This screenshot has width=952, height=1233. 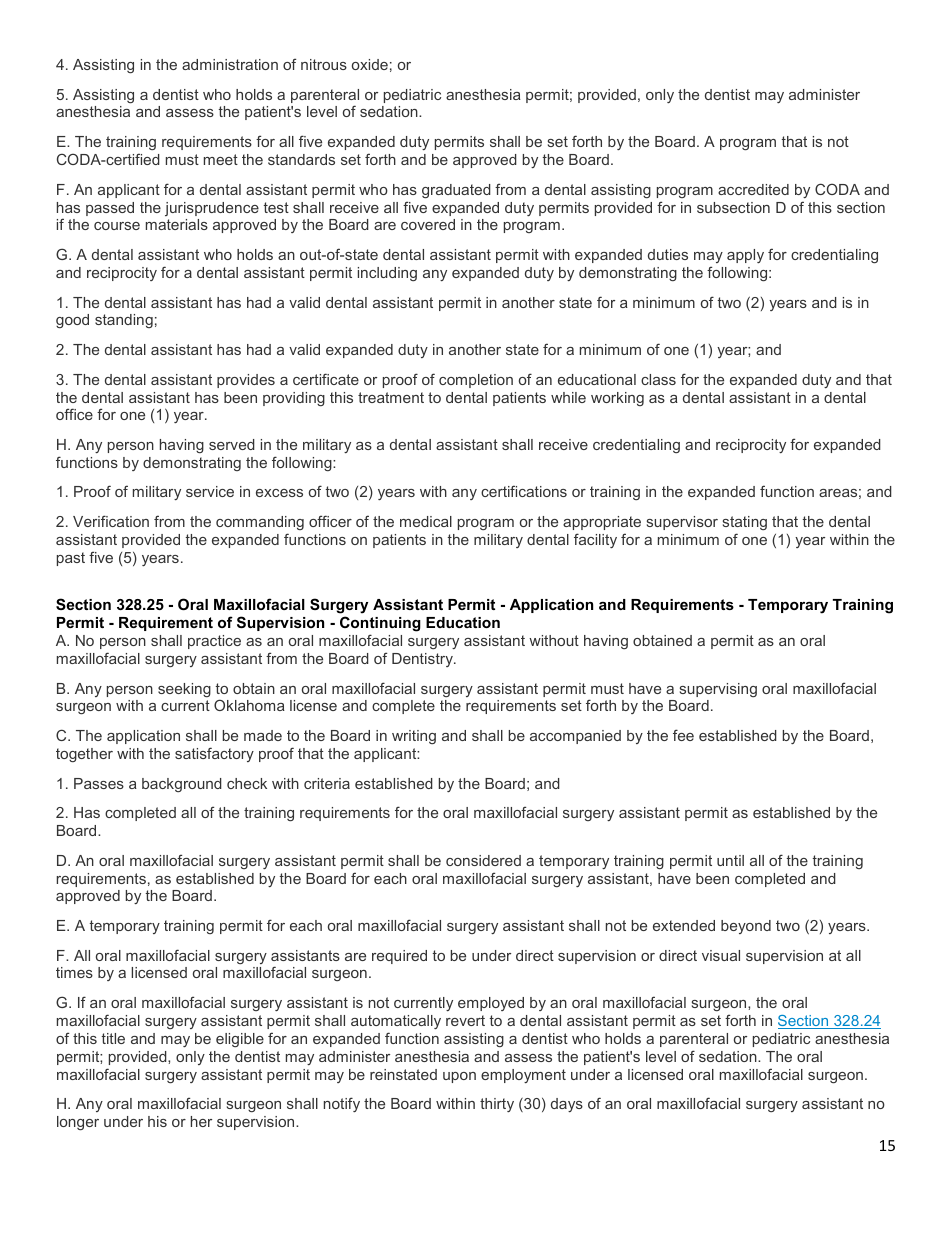 What do you see at coordinates (370, 64) in the screenshot?
I see `oxide` at bounding box center [370, 64].
